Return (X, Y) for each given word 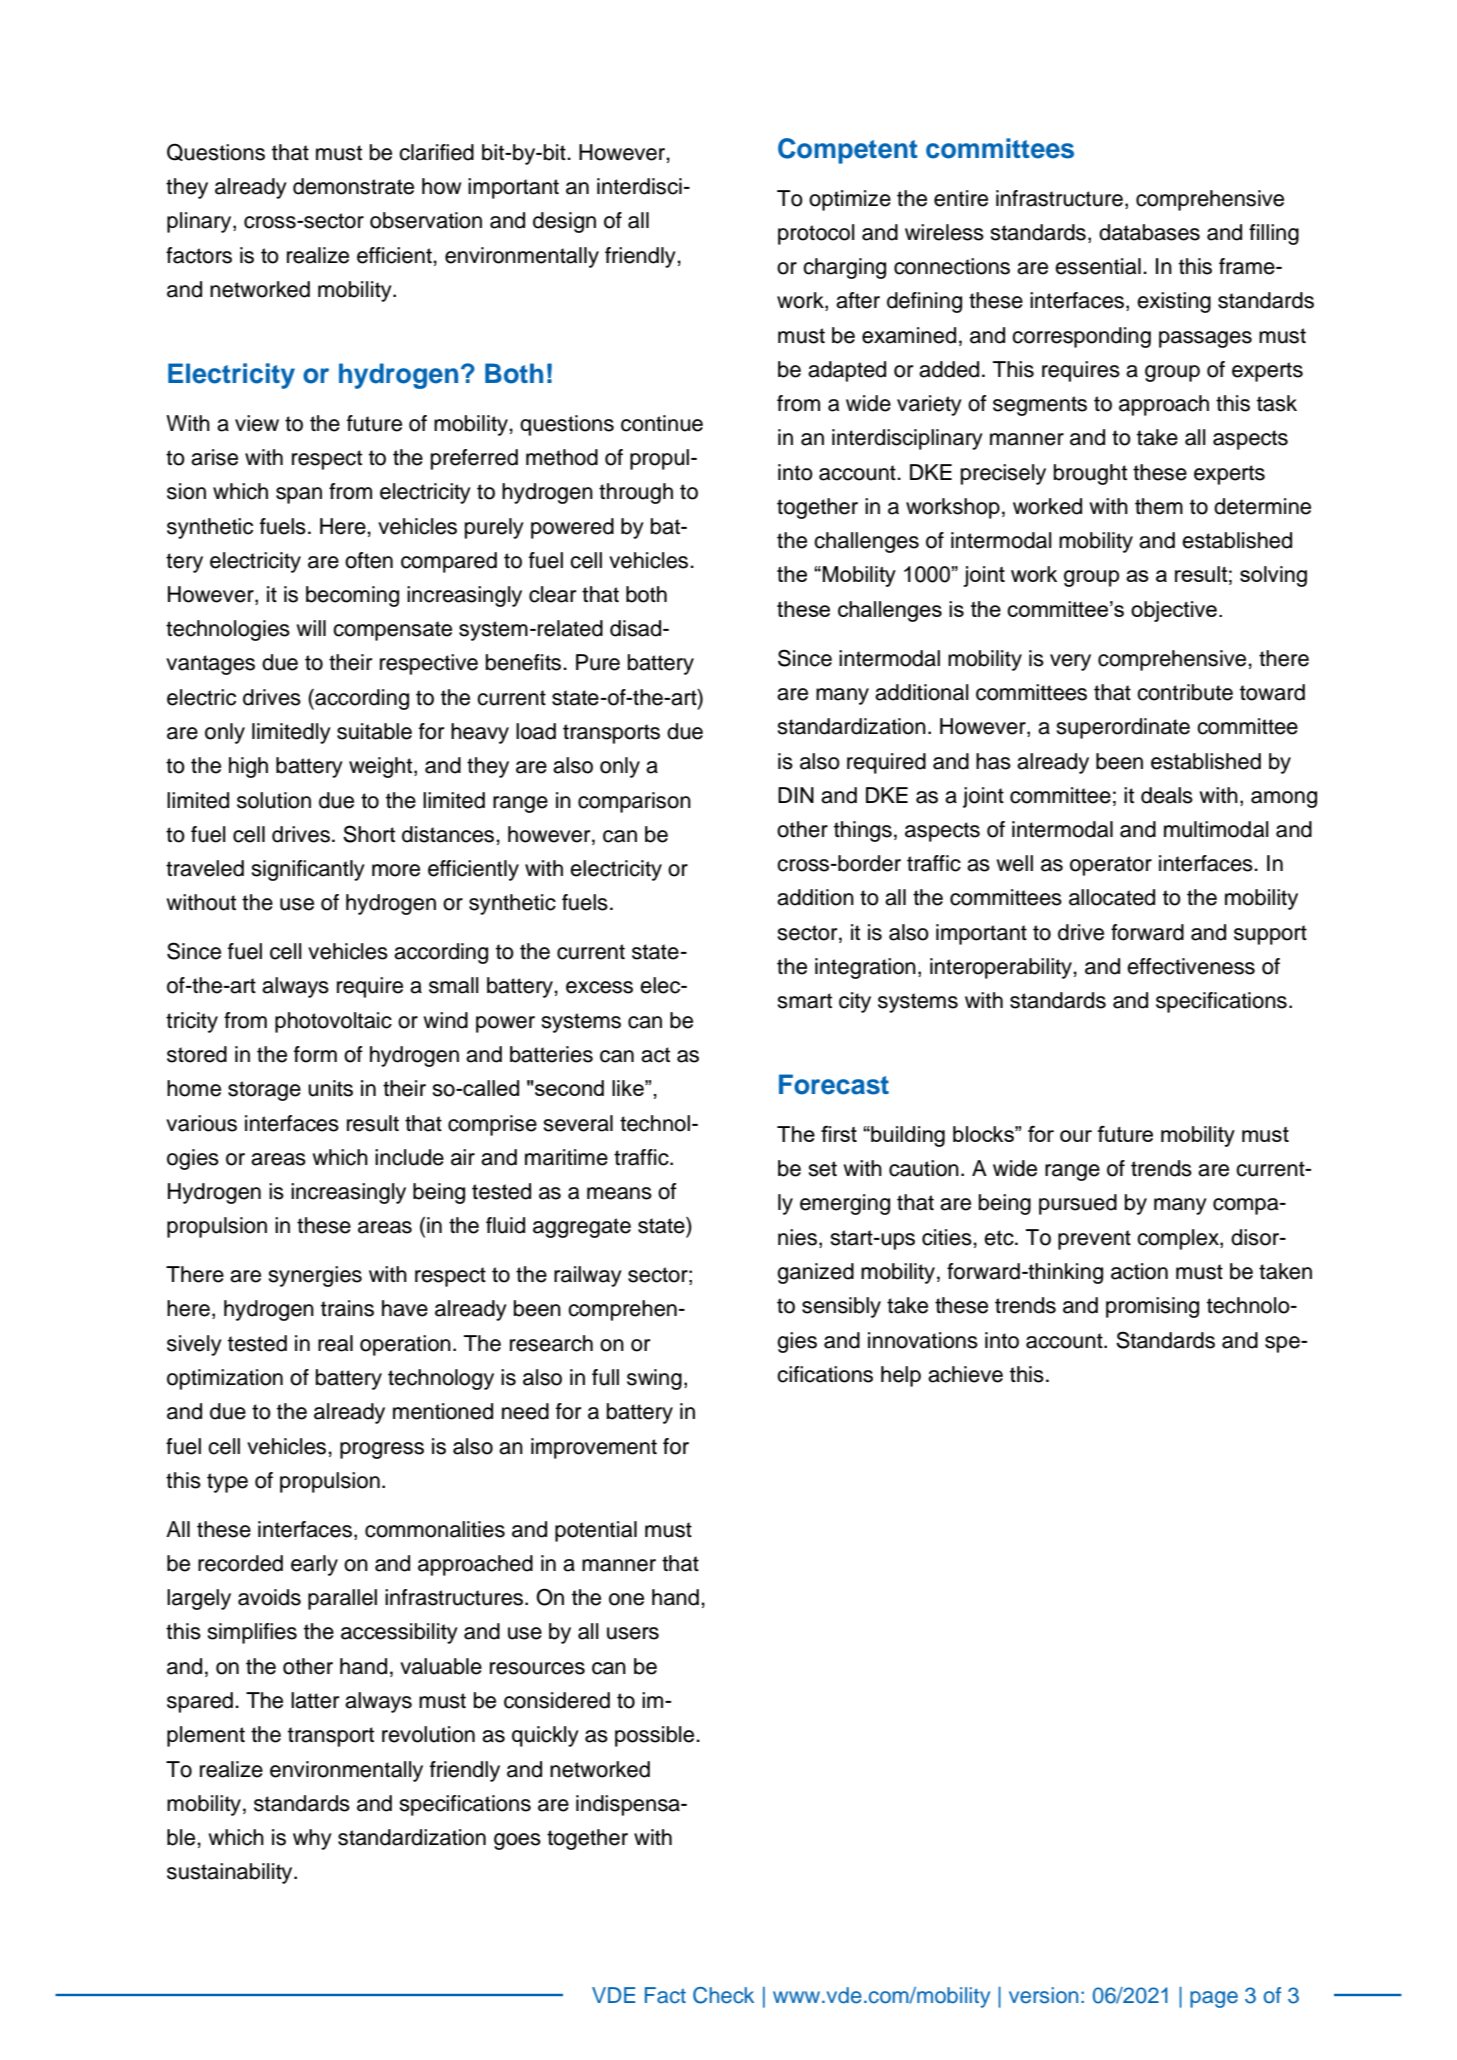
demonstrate (353, 186)
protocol (816, 234)
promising (1152, 1307)
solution (274, 800)
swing (654, 1379)
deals (1167, 795)
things (863, 831)
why (312, 1839)
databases (1149, 232)
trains (347, 1308)
